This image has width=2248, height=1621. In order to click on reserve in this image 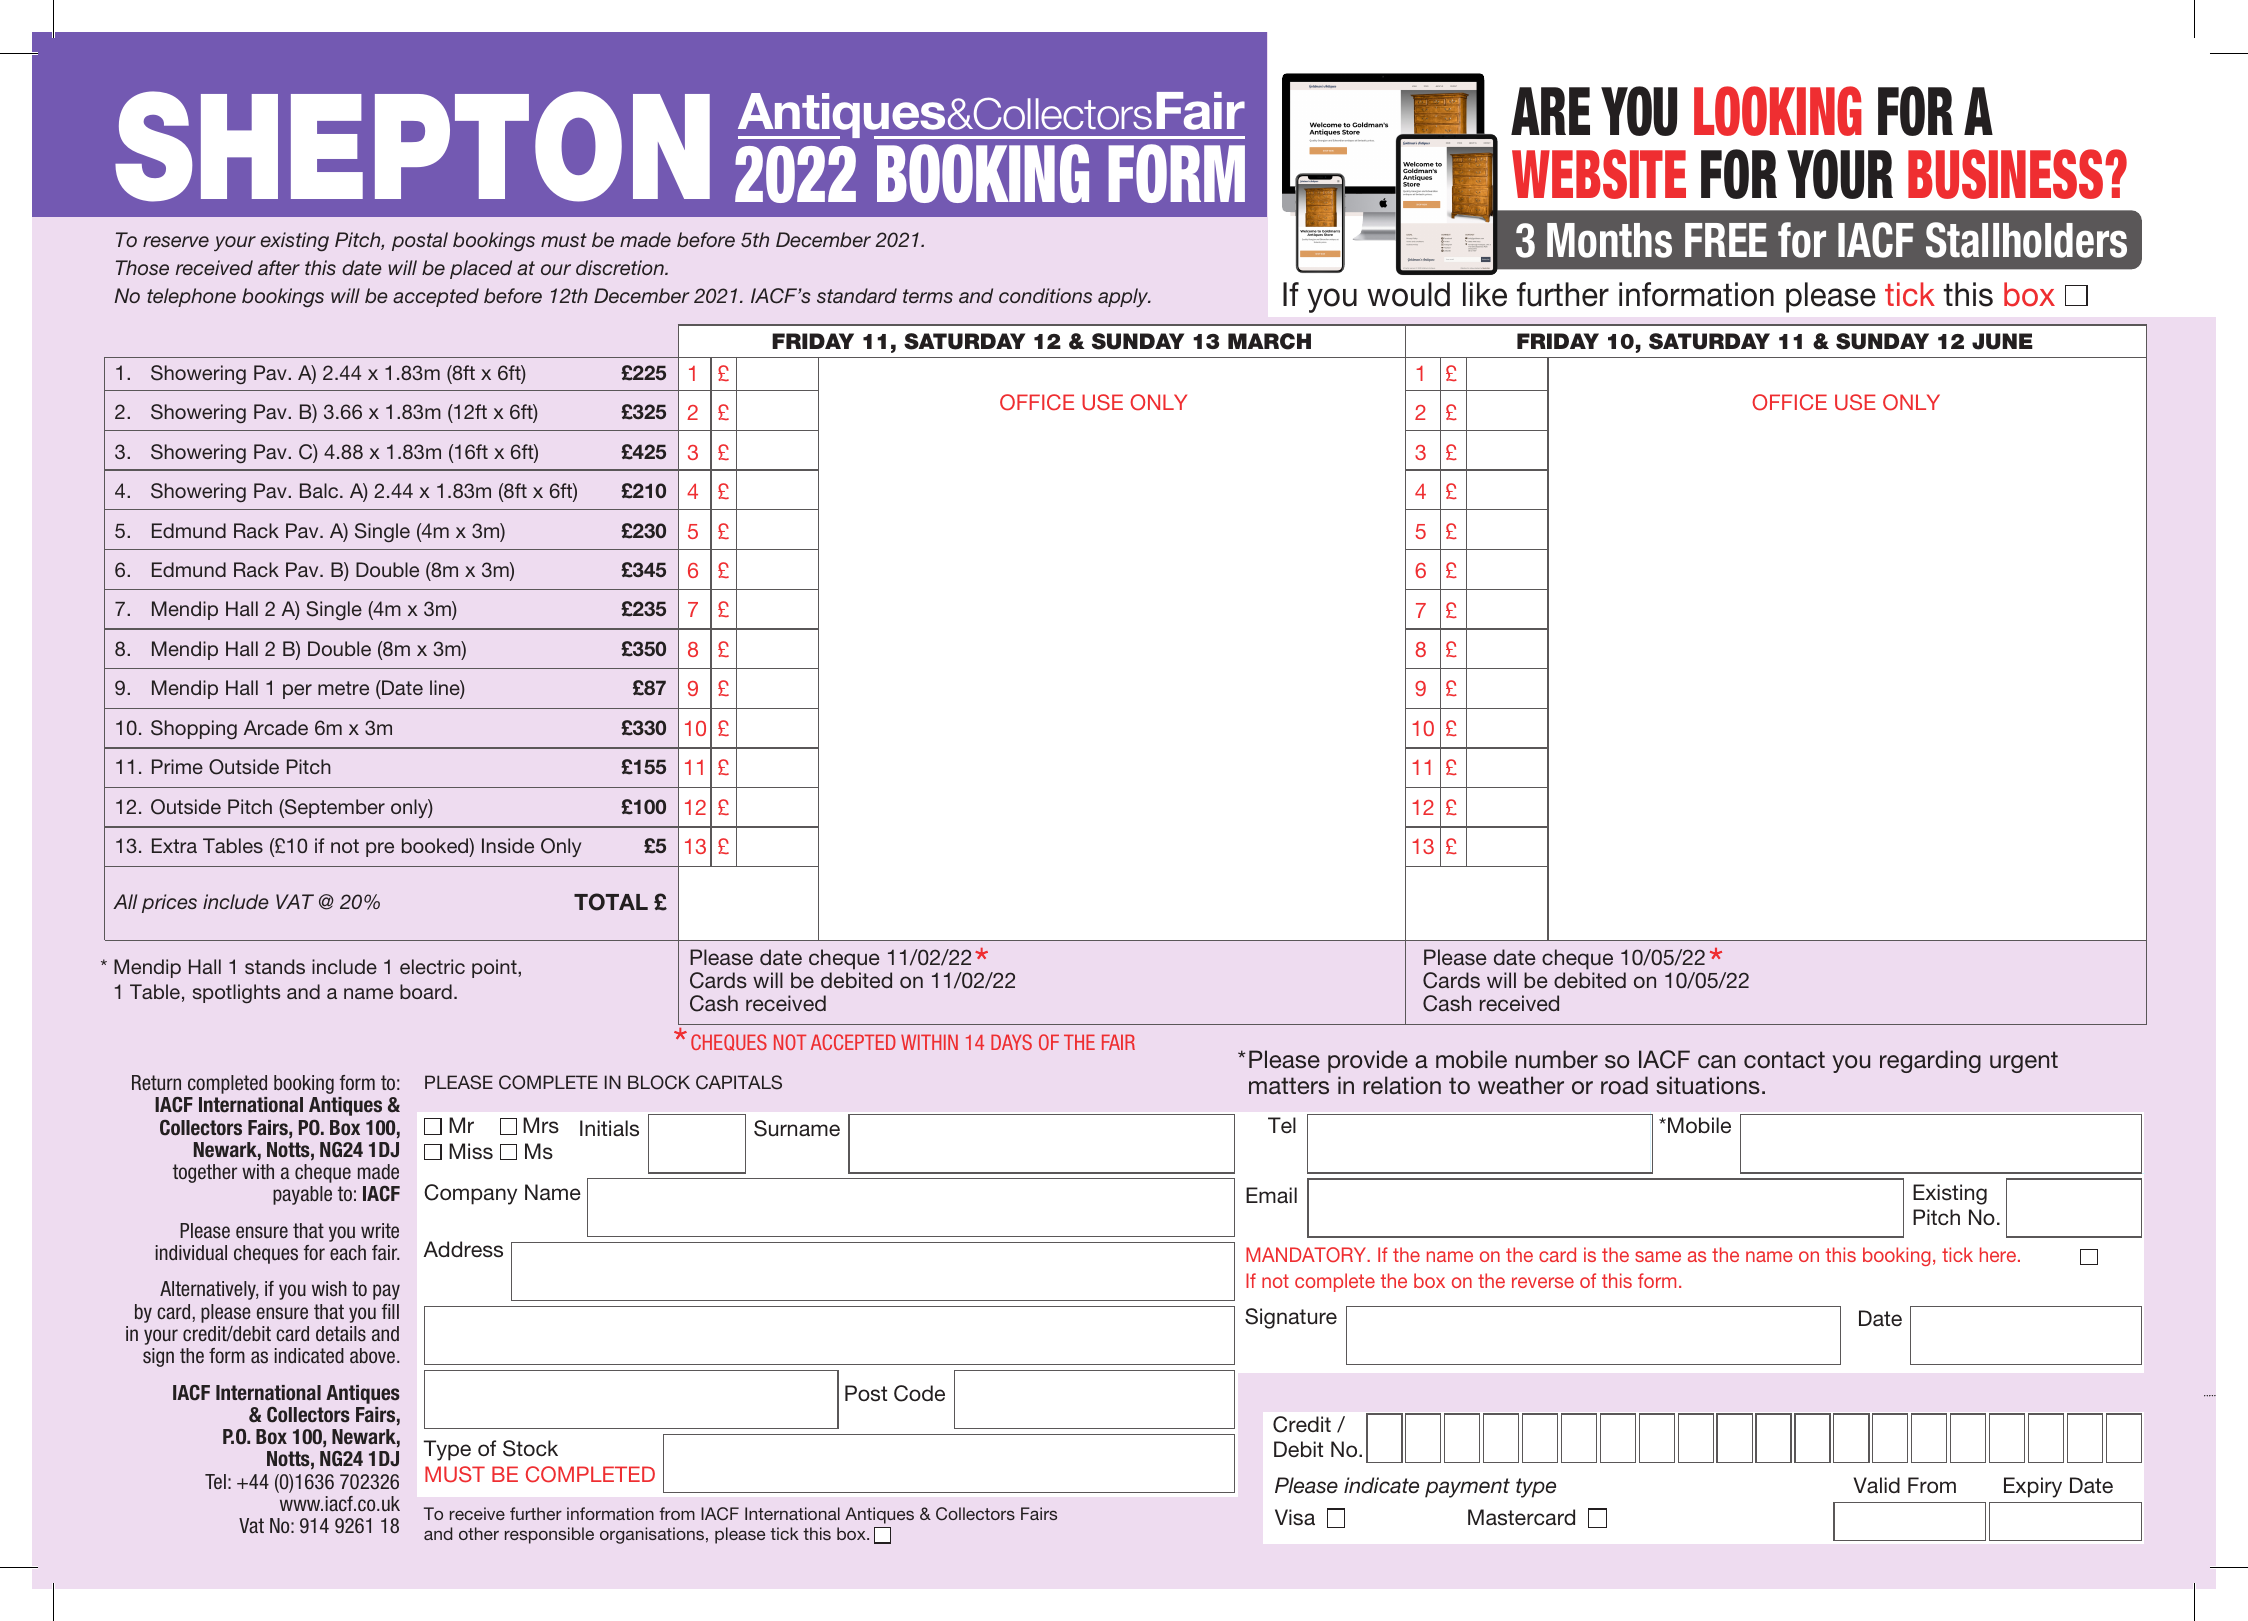, I will do `click(176, 241)`.
